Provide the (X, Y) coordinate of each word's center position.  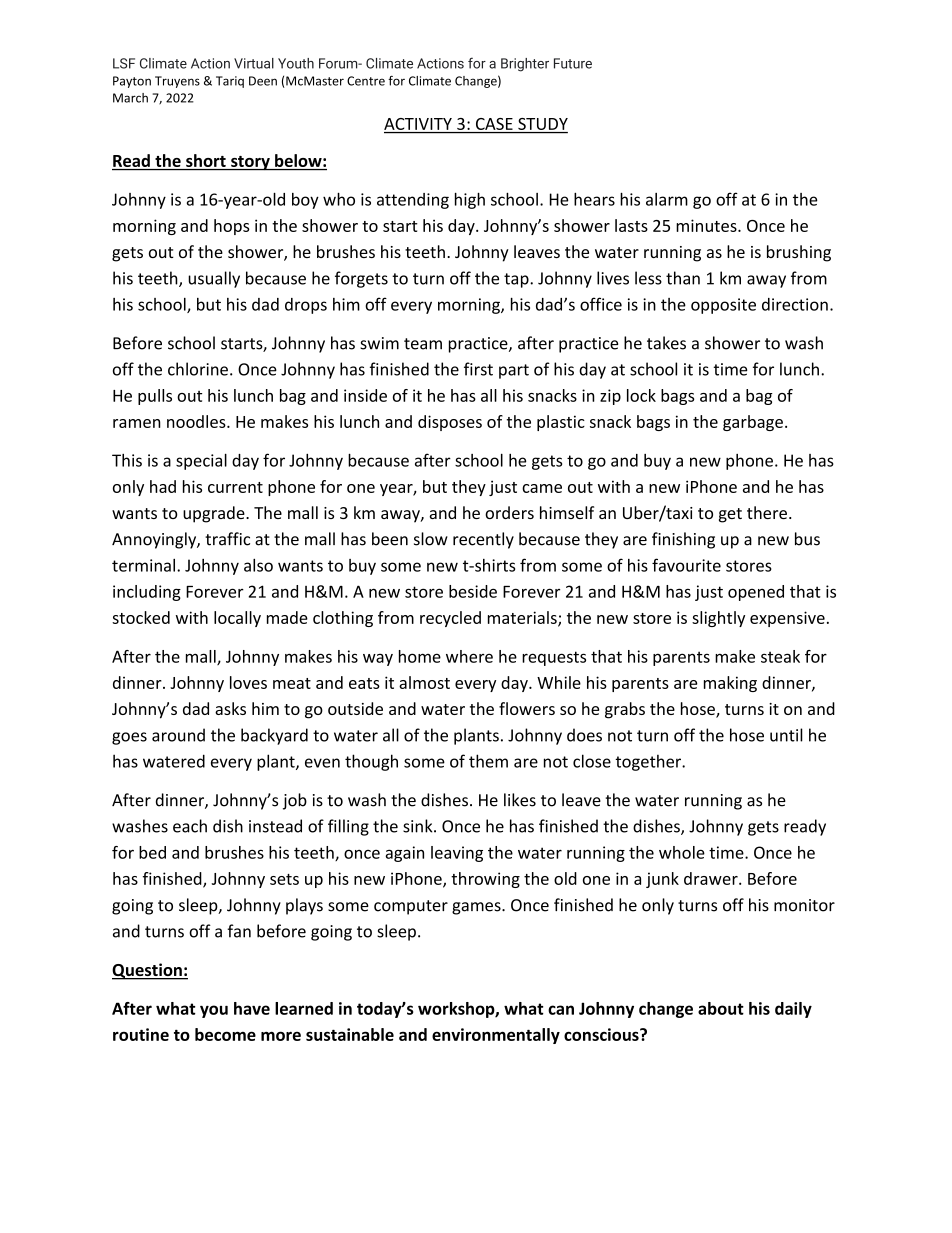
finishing (683, 540)
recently (483, 540)
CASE (494, 124)
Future (573, 63)
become (225, 1034)
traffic (227, 539)
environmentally (496, 1036)
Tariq (230, 82)
